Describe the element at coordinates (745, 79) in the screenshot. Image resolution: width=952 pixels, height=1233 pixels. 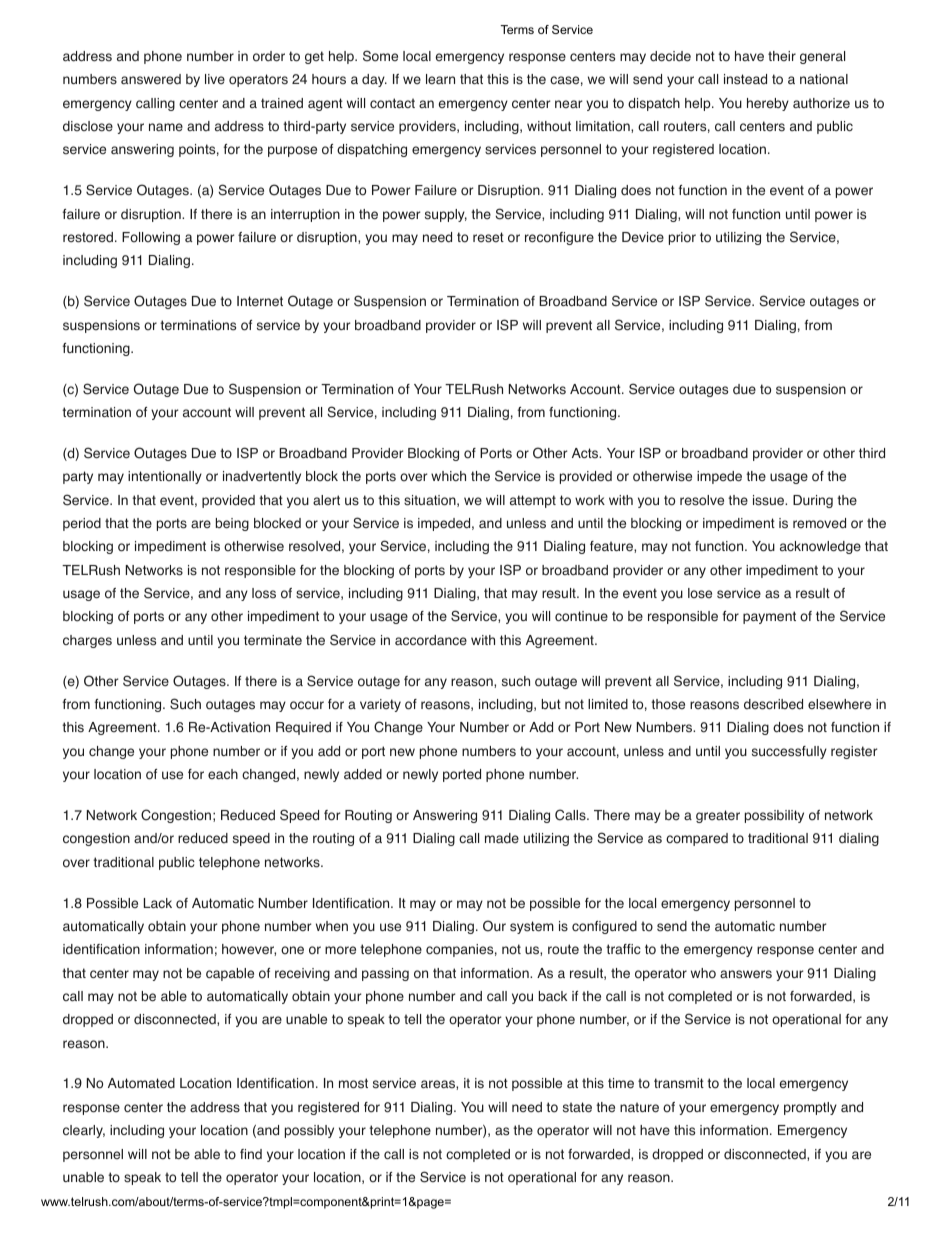
I see `instead` at that location.
